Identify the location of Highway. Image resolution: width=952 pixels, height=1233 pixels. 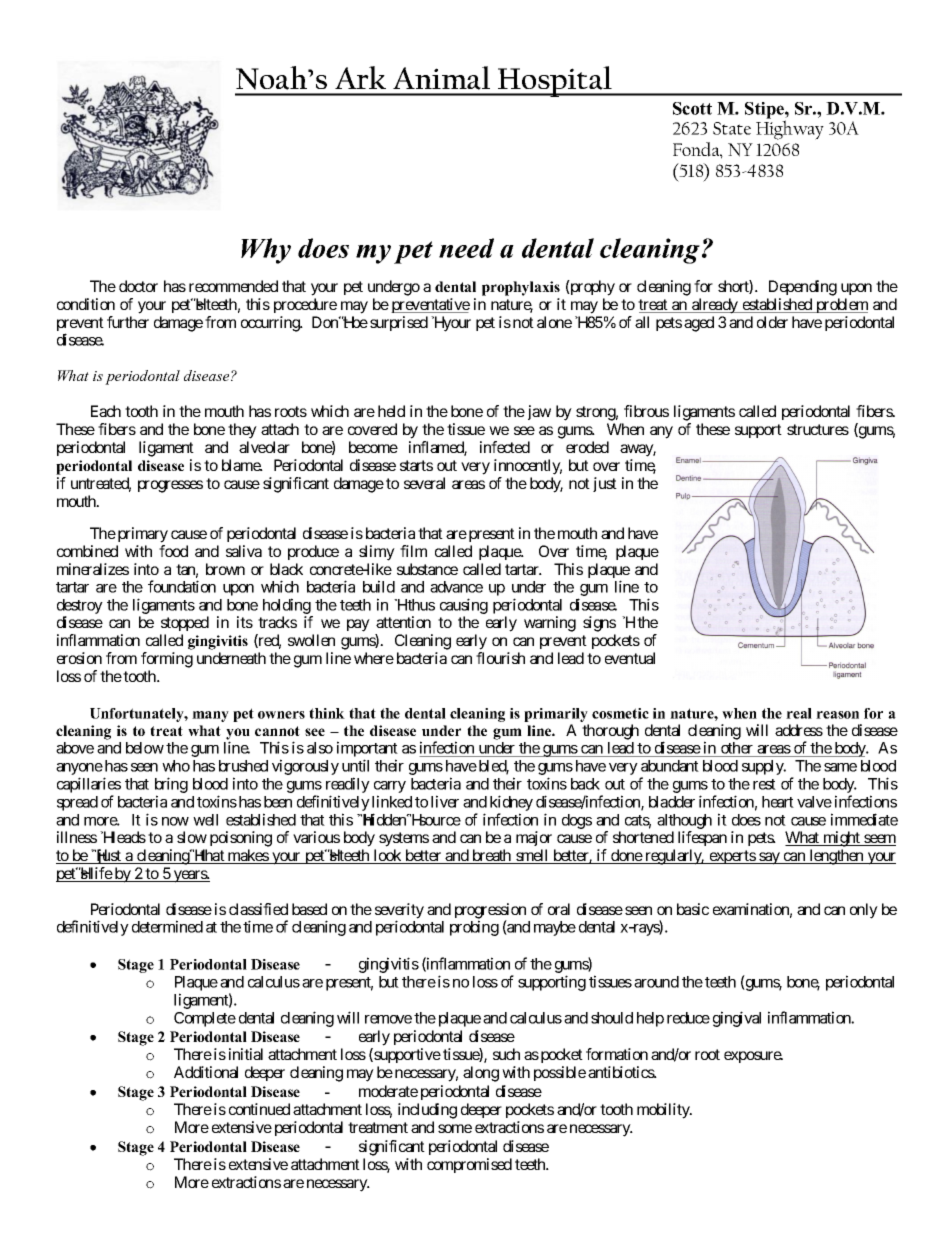
(790, 130).
